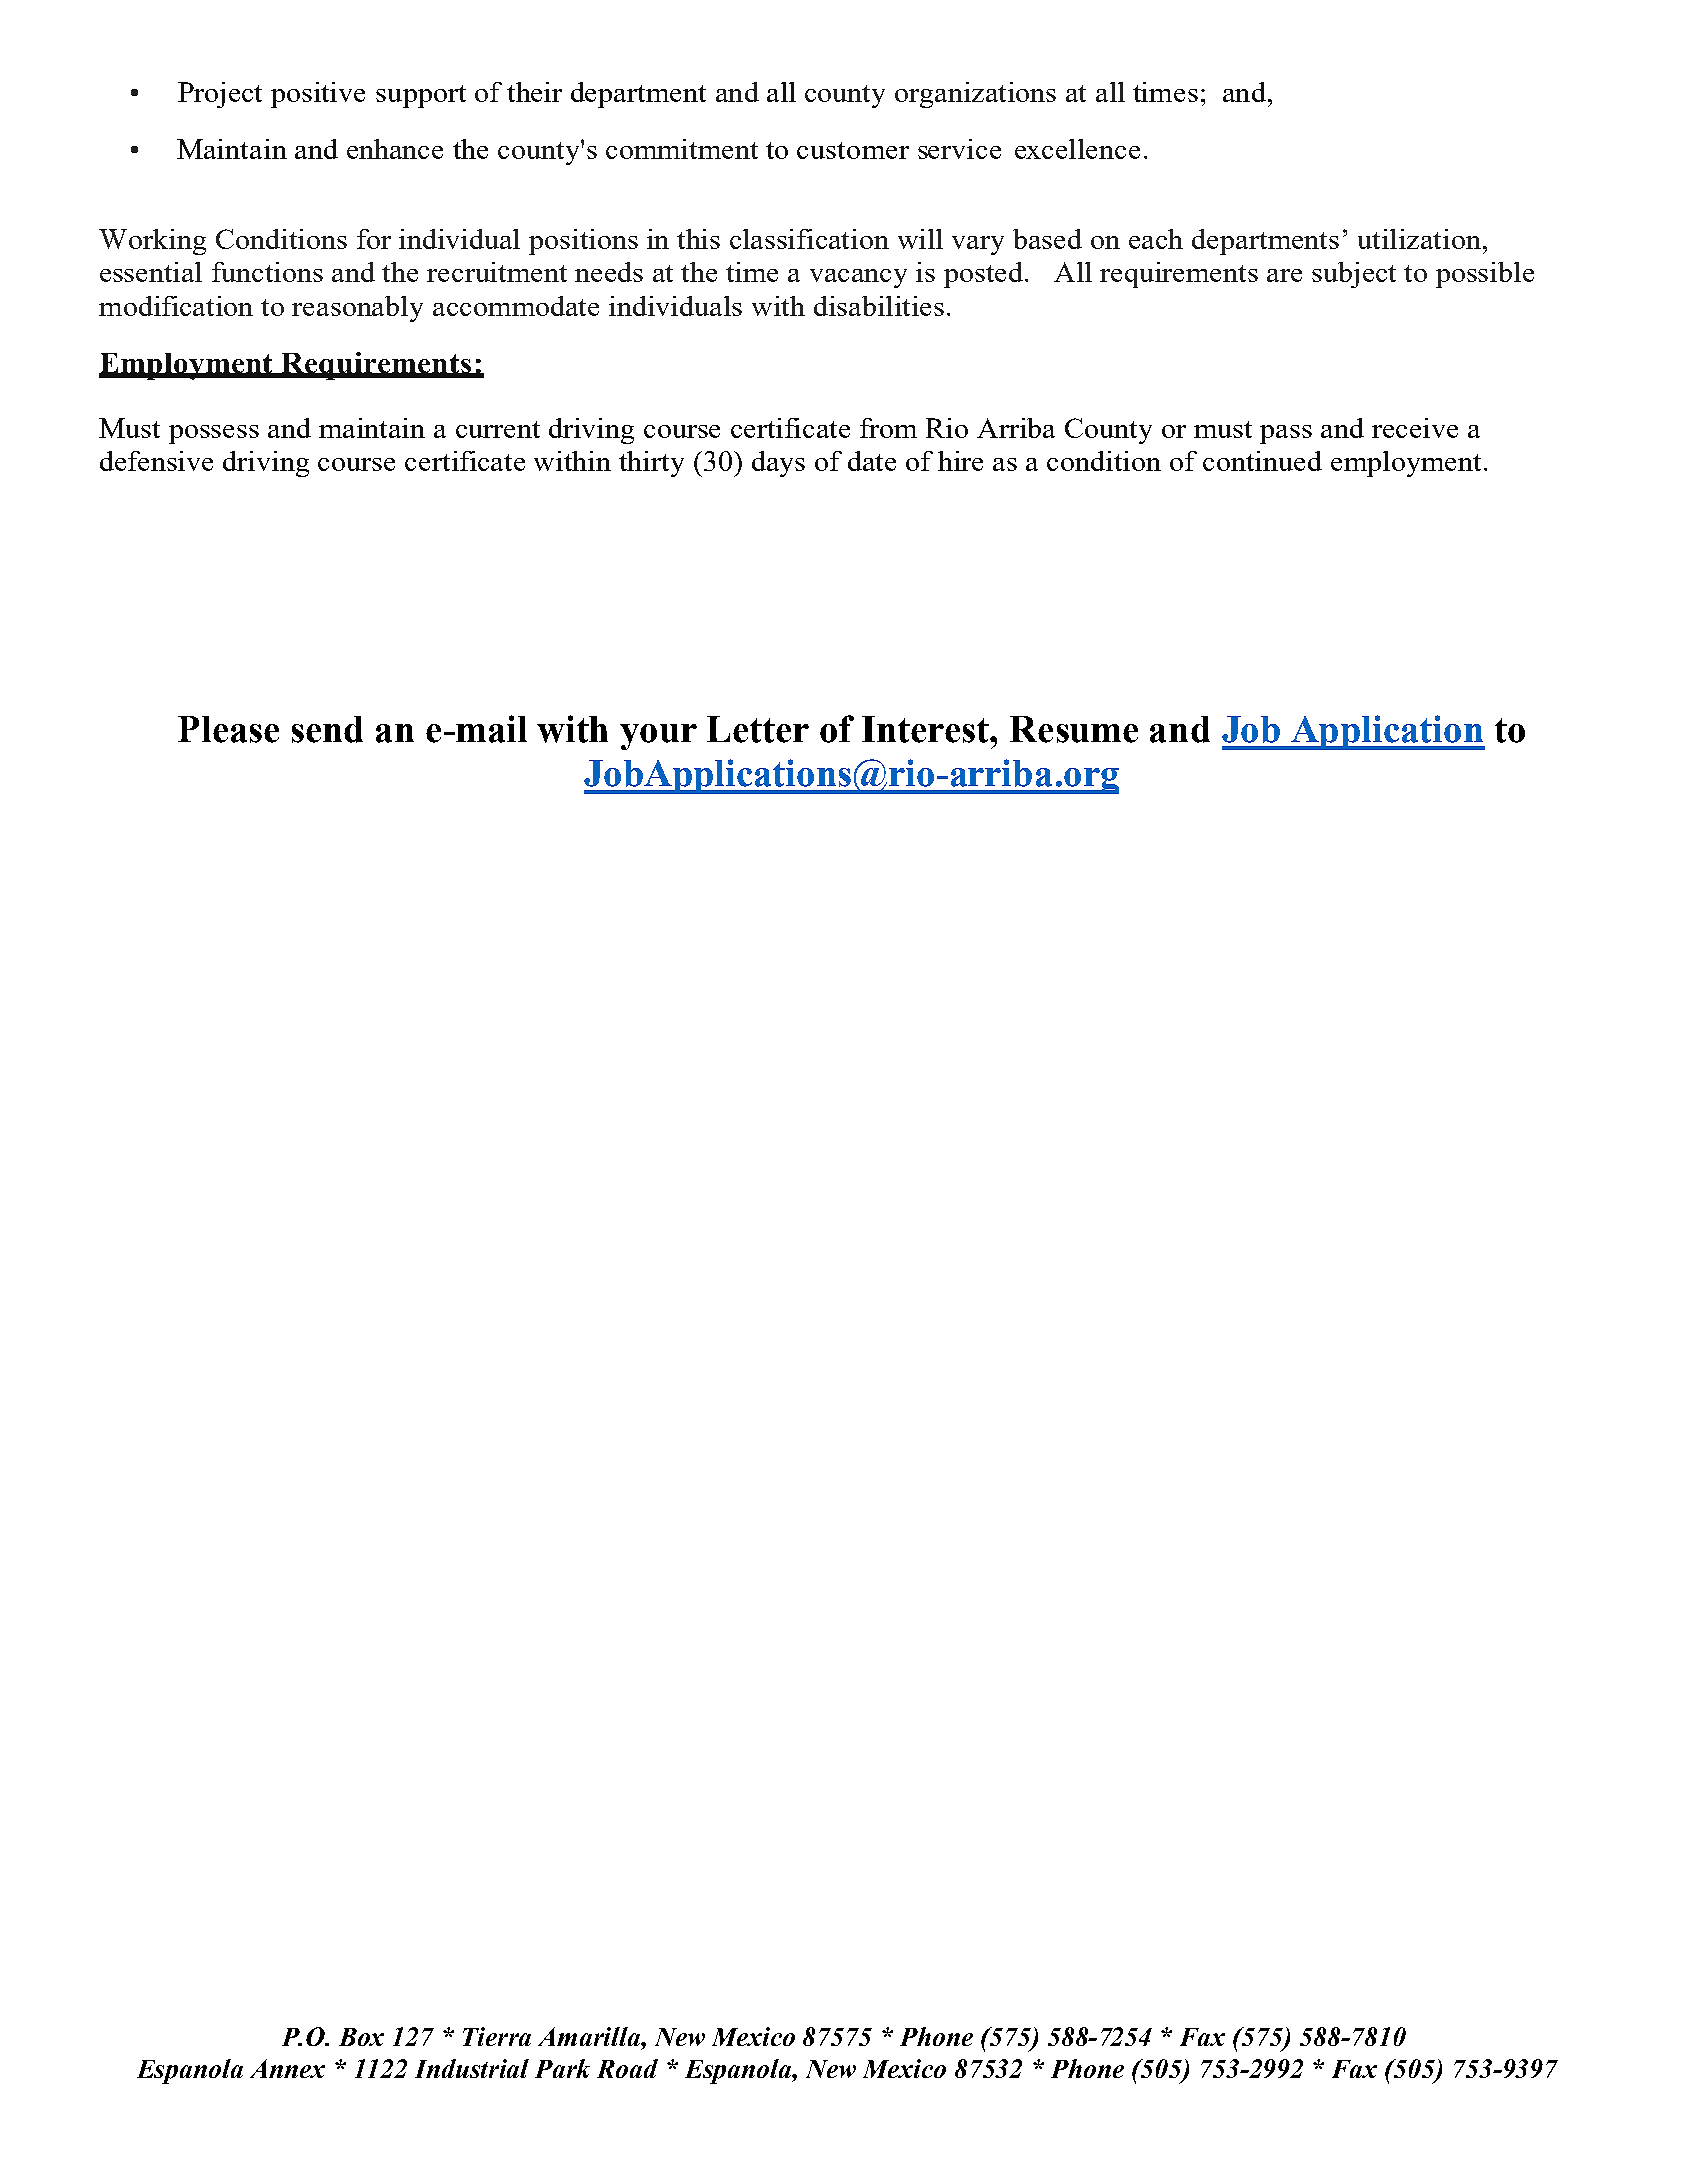 This page has width=1687, height=2183. I want to click on Letter, so click(758, 729).
